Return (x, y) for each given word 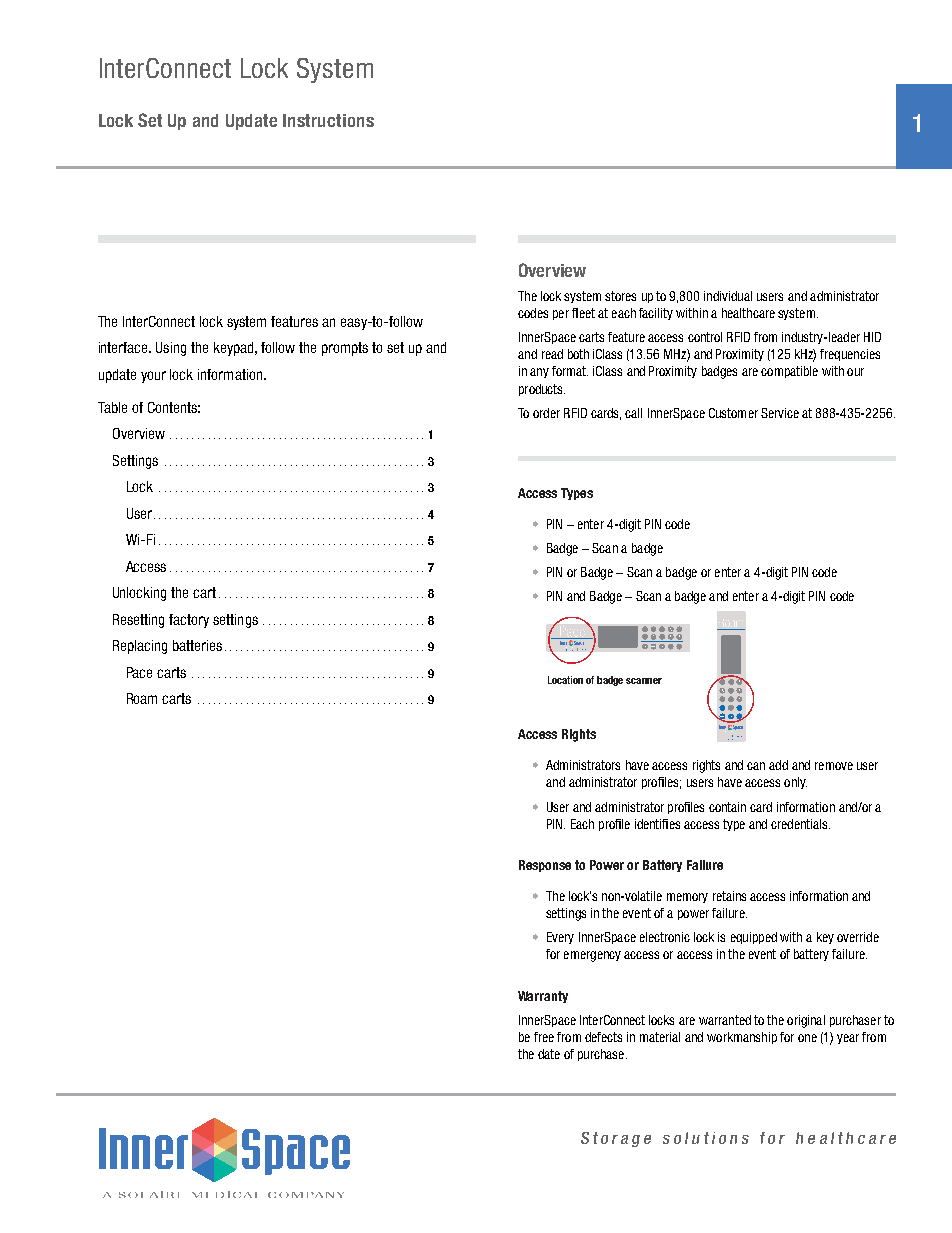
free (544, 1037)
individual (728, 296)
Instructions (328, 120)
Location (565, 680)
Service (780, 413)
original (806, 1021)
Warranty (543, 997)
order (546, 413)
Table (112, 407)
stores (620, 296)
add (778, 765)
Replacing (140, 647)
